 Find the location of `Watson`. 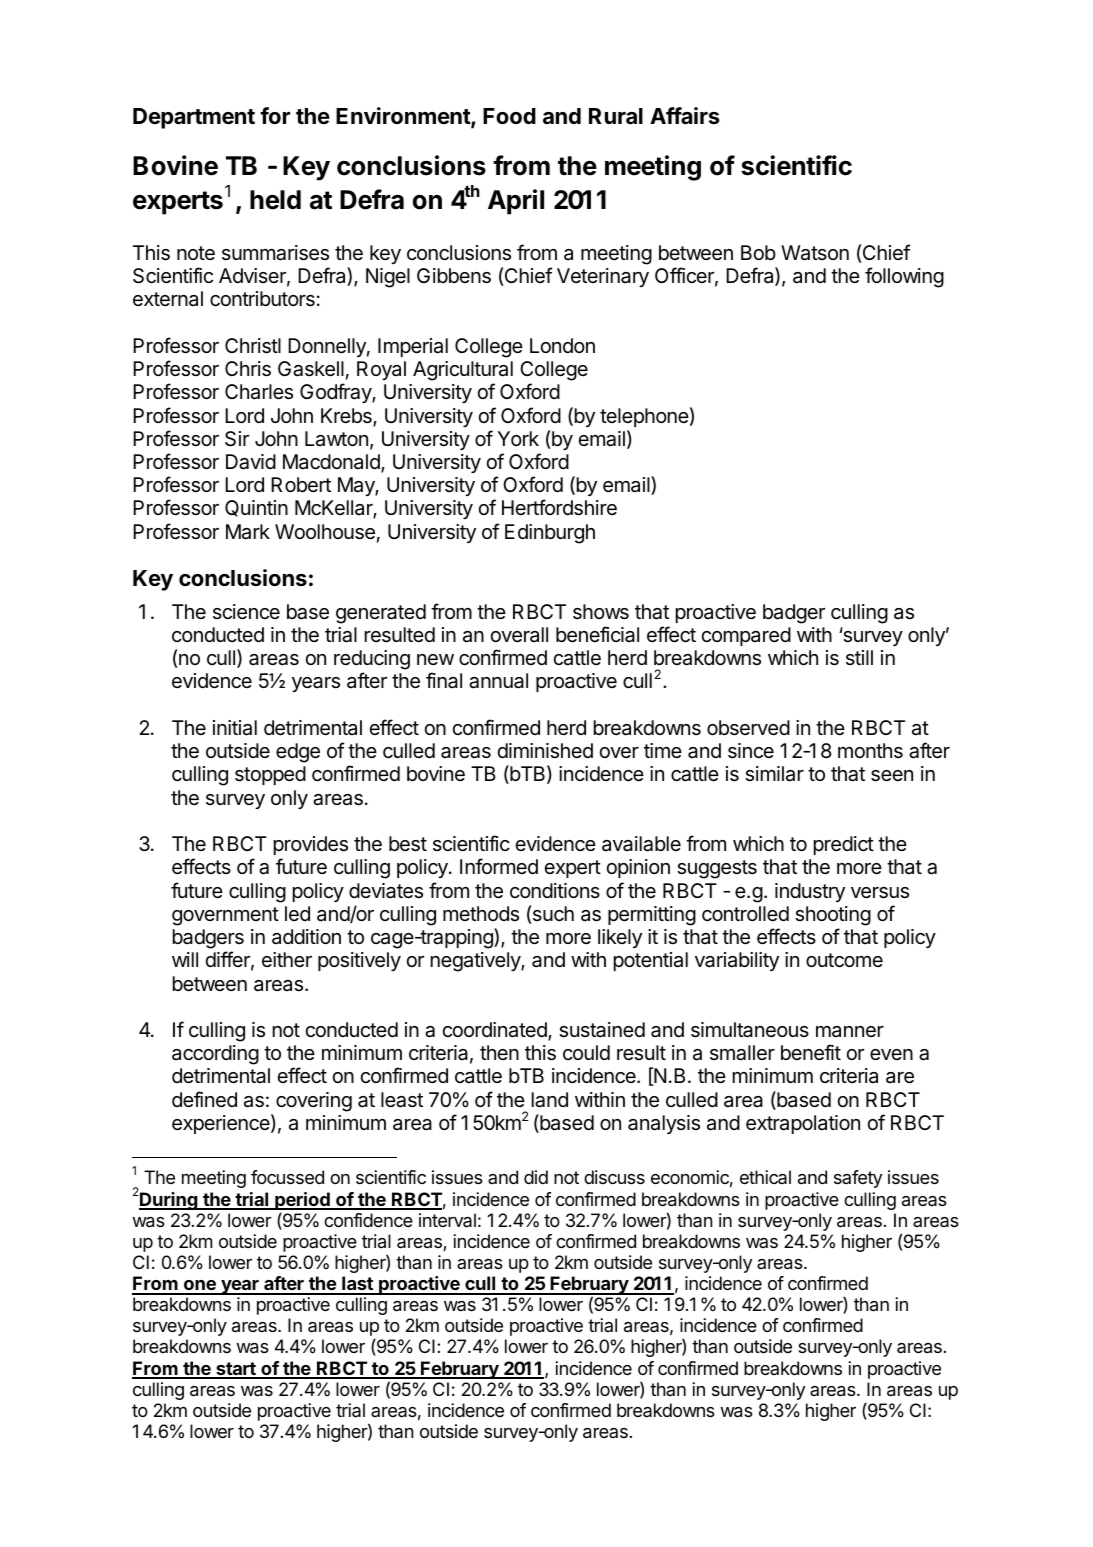

Watson is located at coordinates (815, 253).
